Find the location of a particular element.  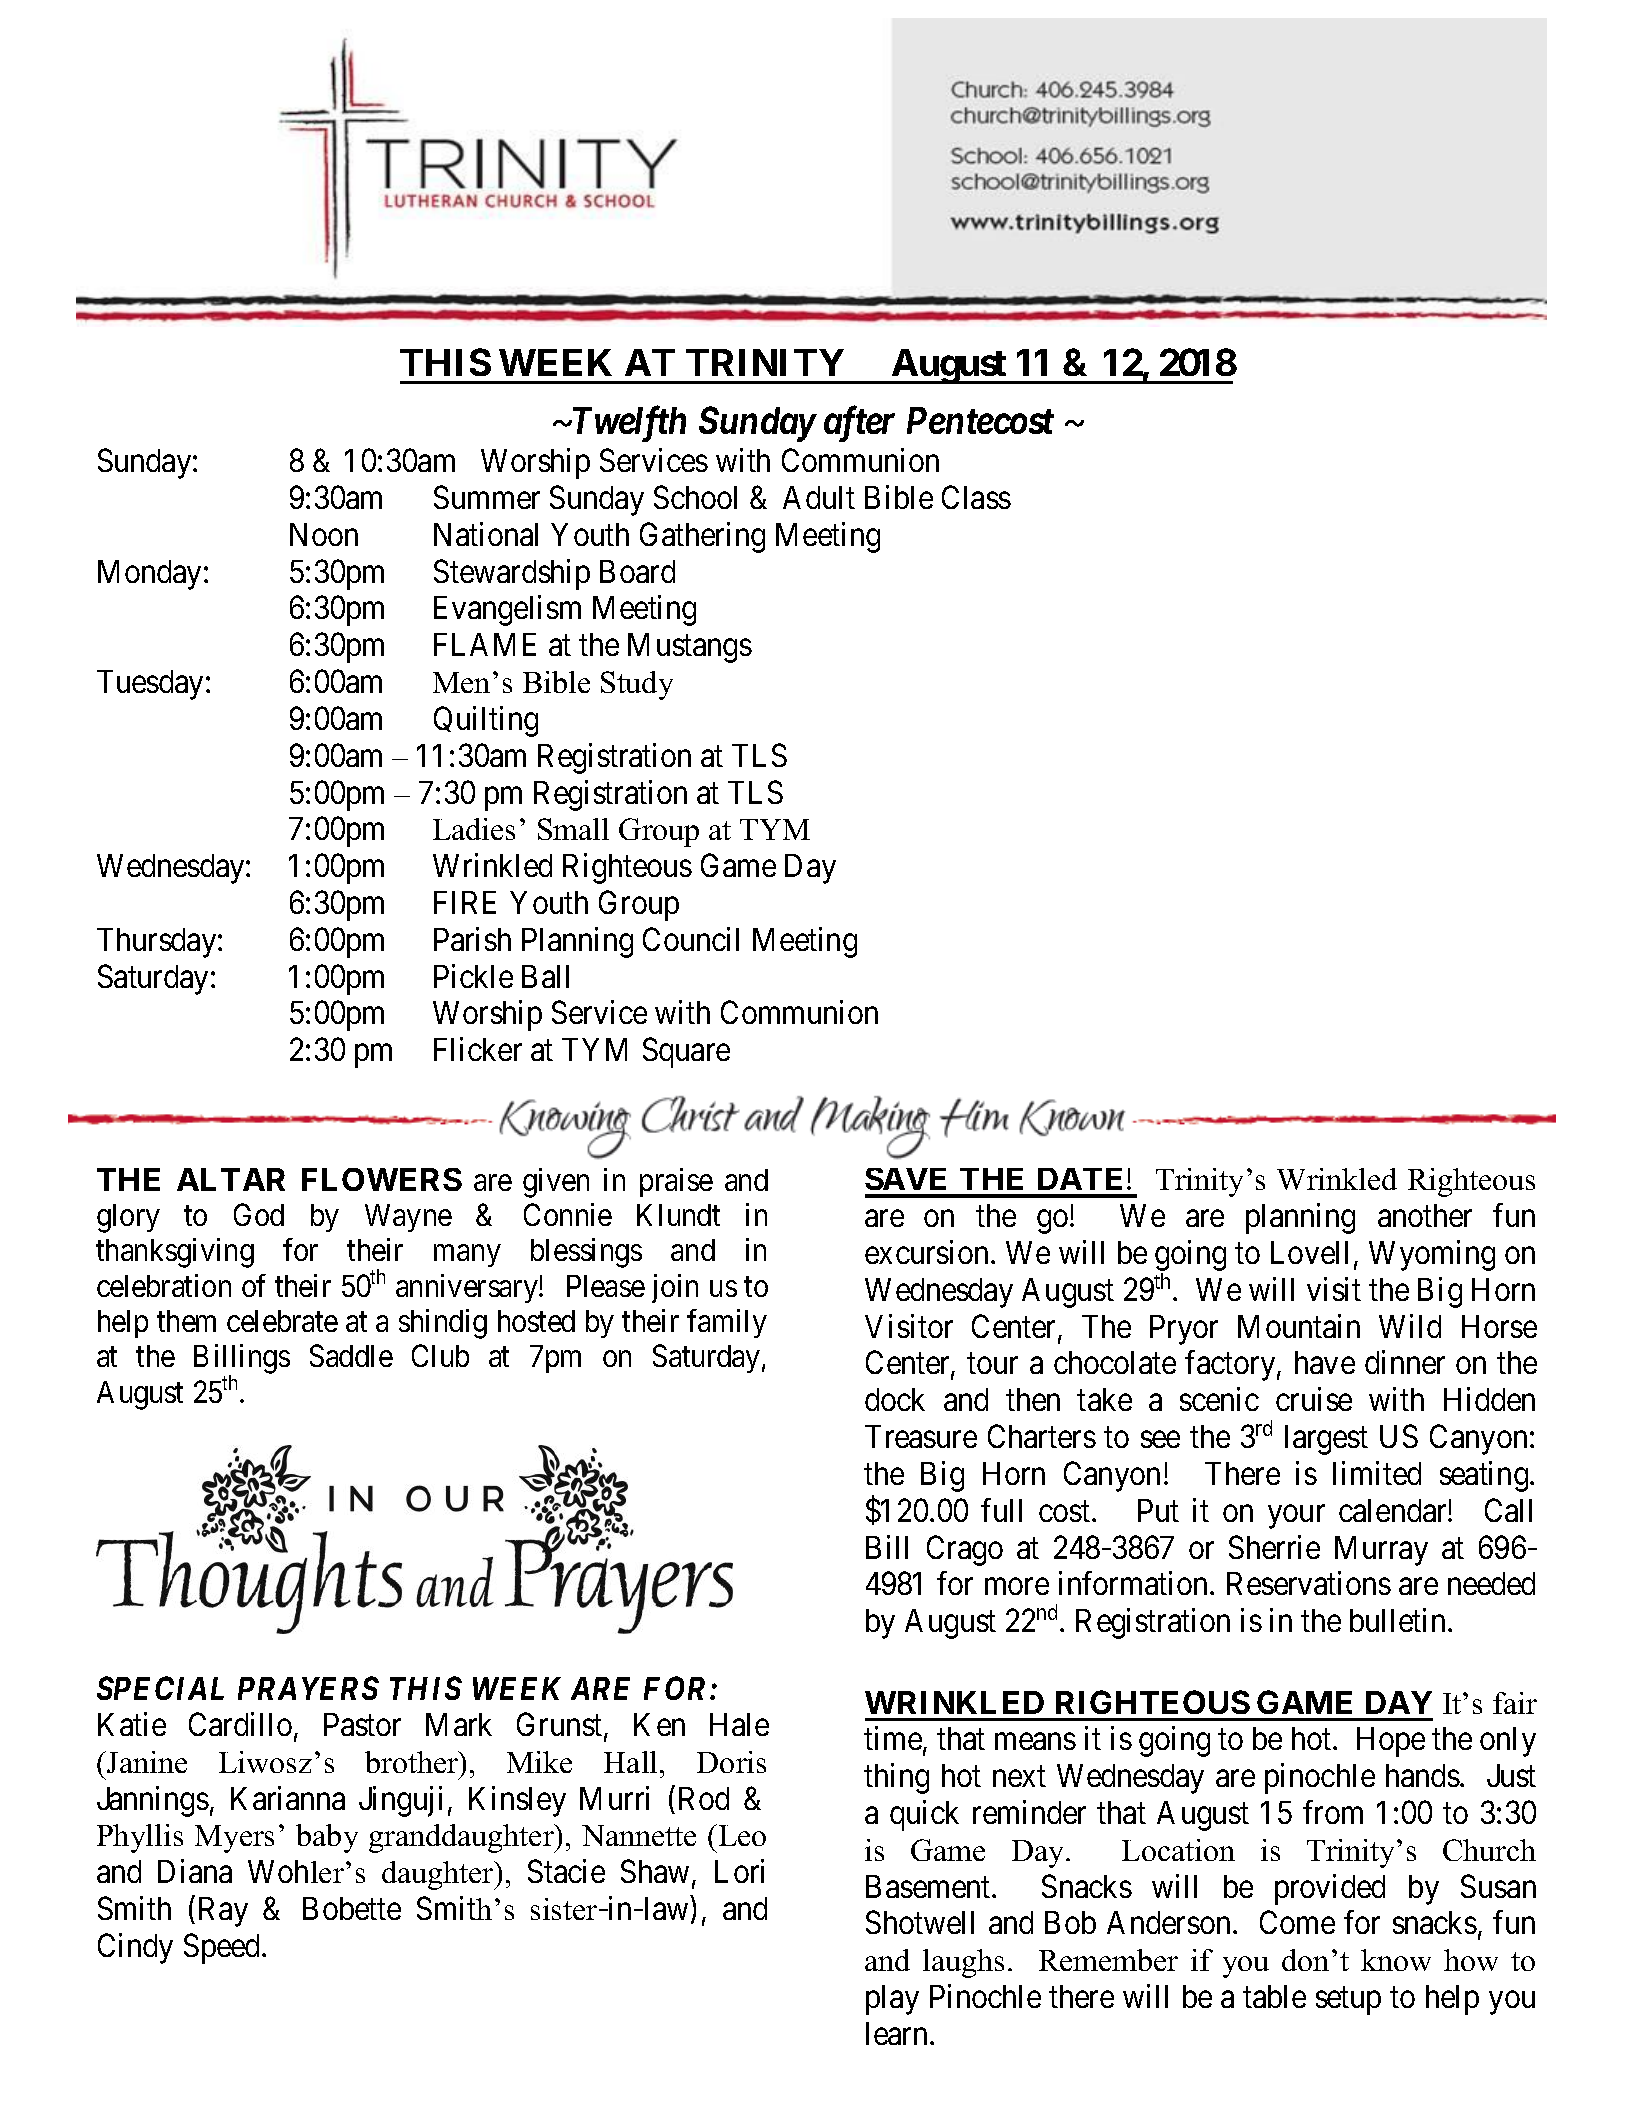

Class is located at coordinates (976, 497).
